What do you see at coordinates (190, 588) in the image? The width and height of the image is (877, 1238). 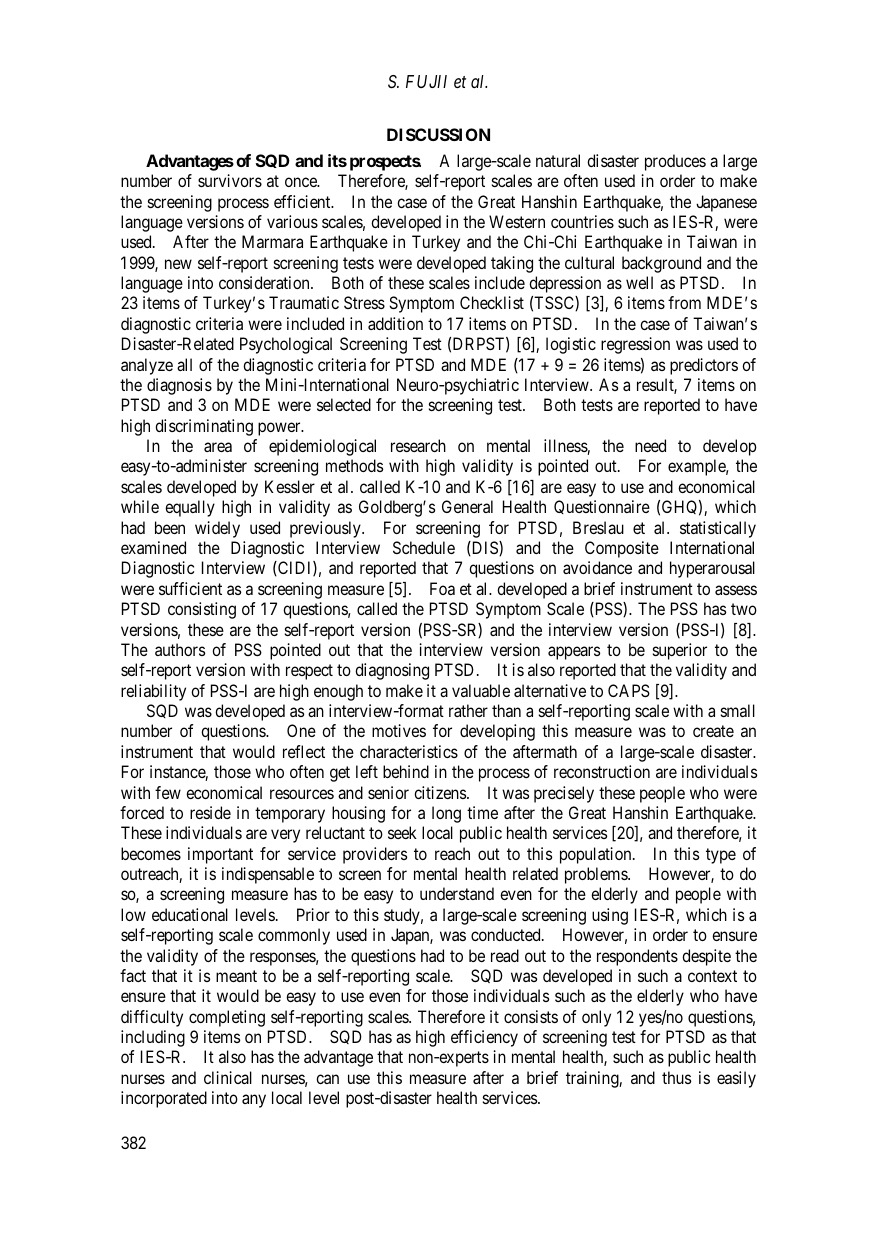 I see `sufficient` at bounding box center [190, 588].
